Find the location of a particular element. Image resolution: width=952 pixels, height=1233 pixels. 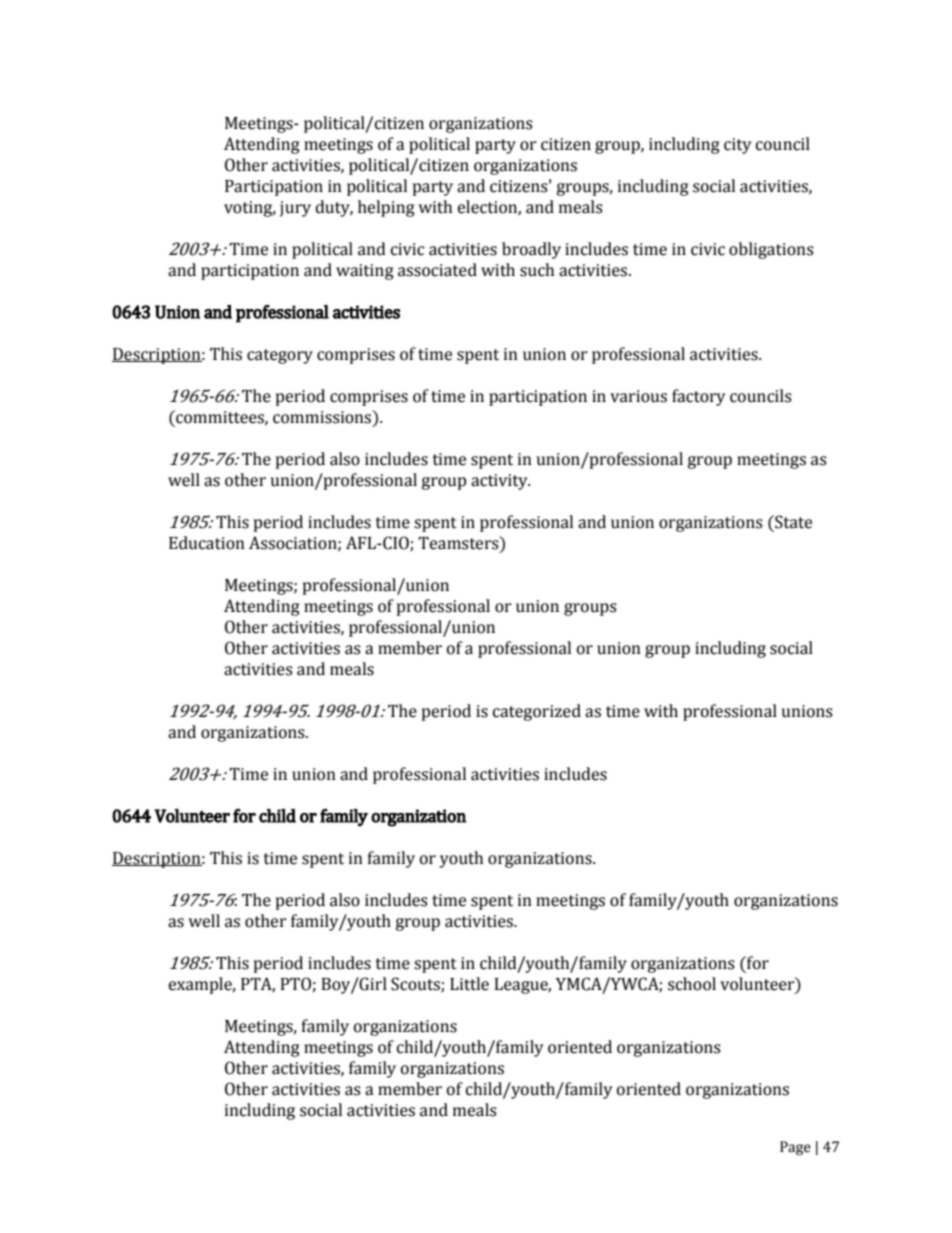

city is located at coordinates (737, 146).
